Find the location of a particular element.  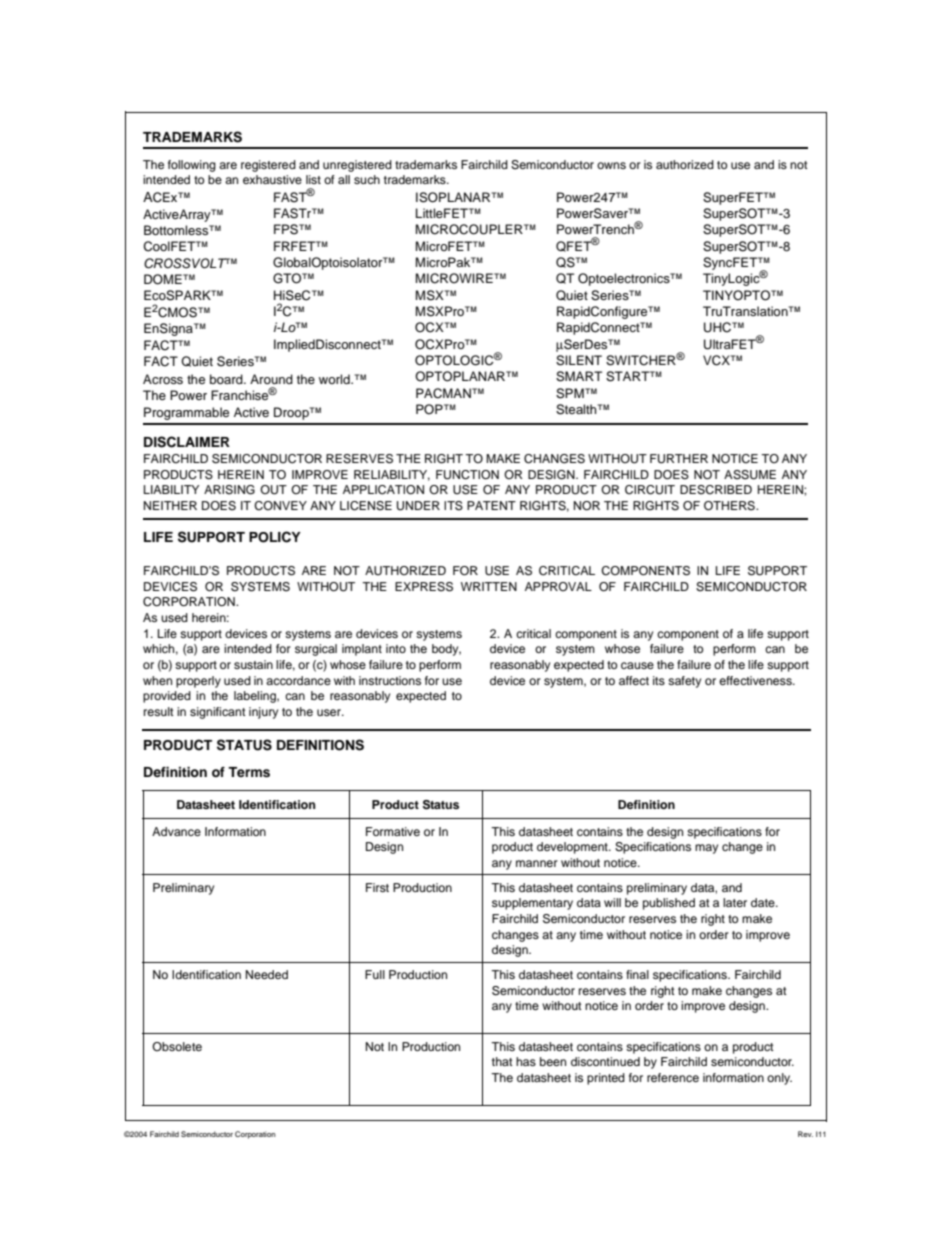

such is located at coordinates (367, 179).
